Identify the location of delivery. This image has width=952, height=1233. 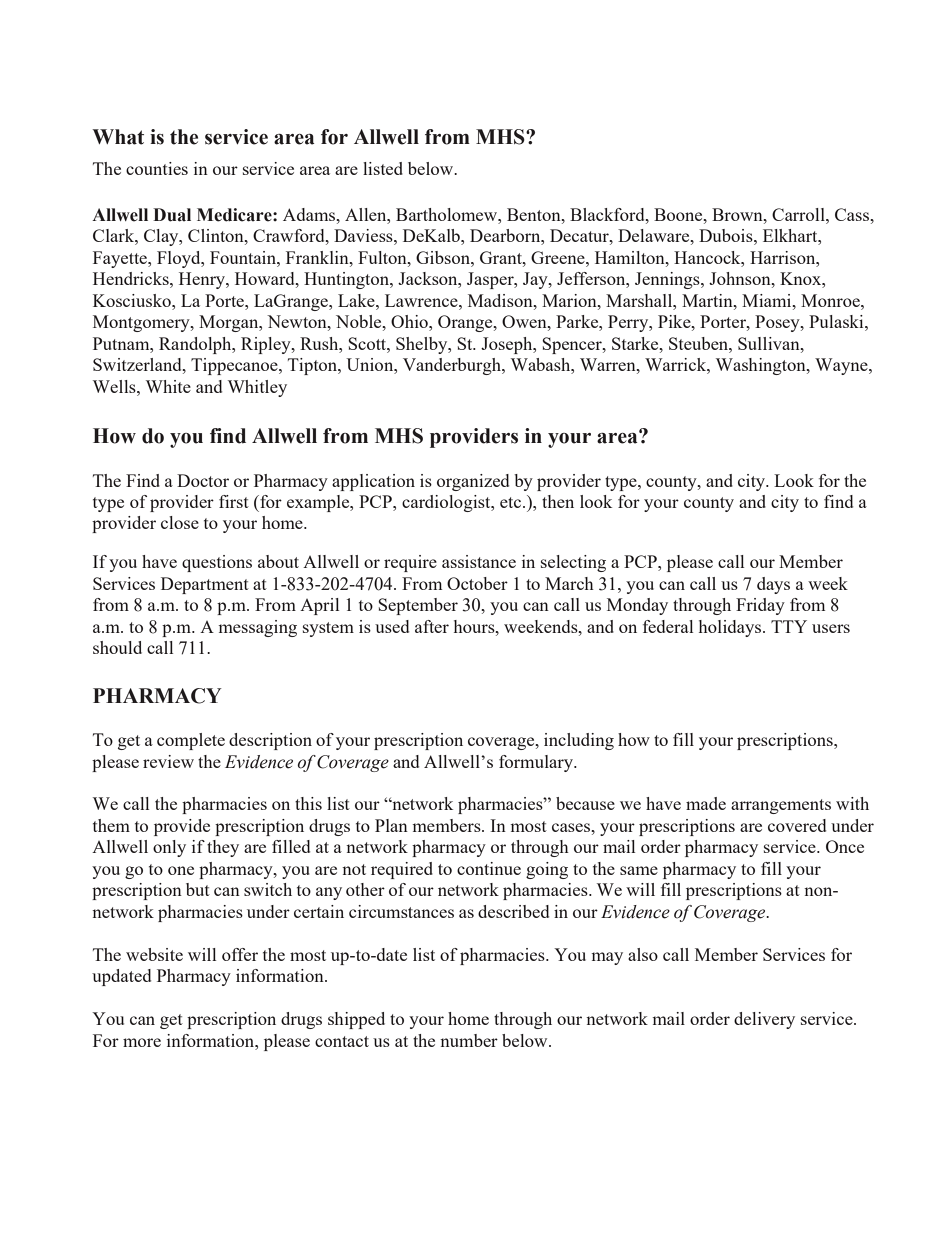
(764, 1020).
